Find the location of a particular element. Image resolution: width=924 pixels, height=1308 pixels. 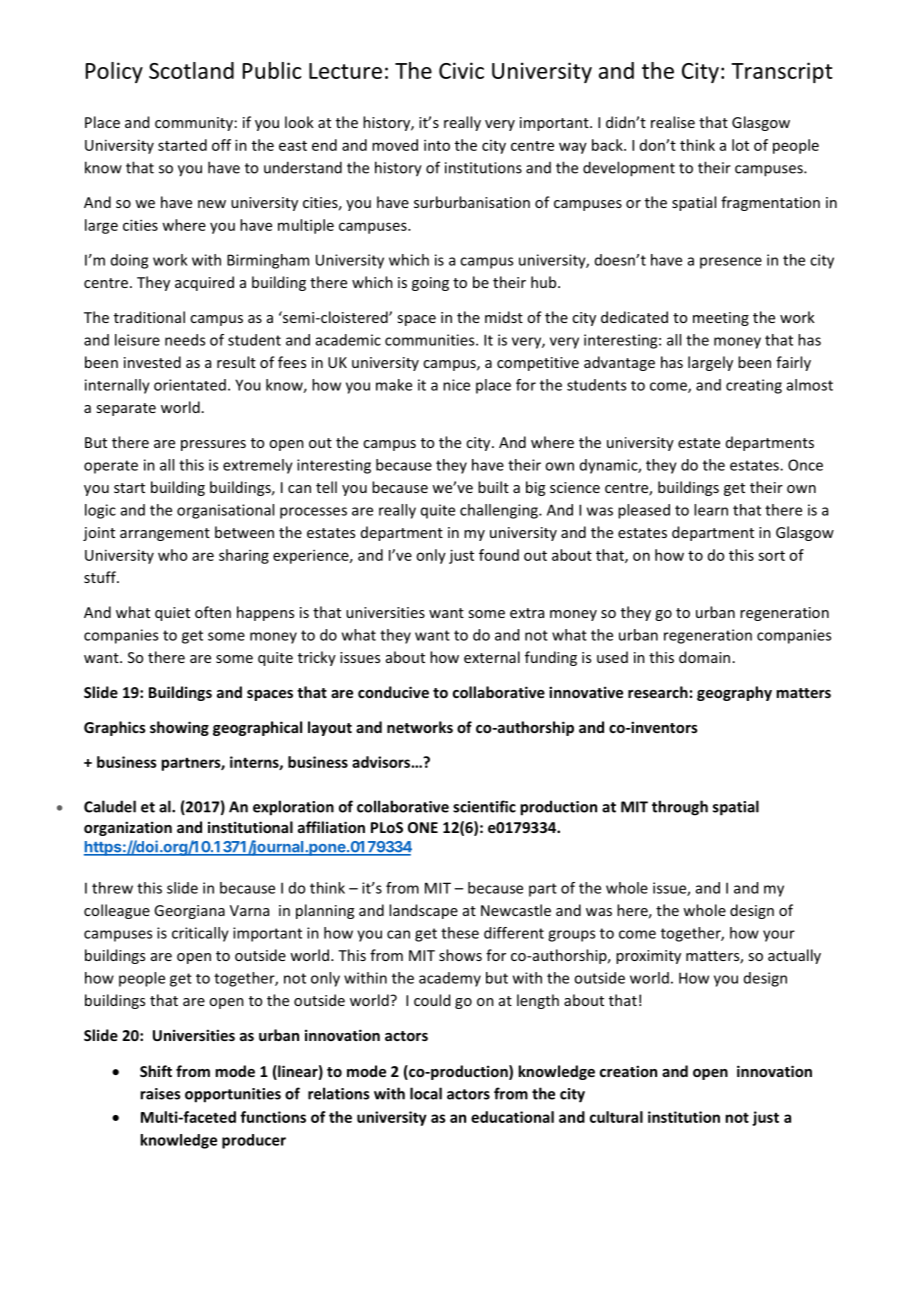

raises is located at coordinates (160, 1094).
